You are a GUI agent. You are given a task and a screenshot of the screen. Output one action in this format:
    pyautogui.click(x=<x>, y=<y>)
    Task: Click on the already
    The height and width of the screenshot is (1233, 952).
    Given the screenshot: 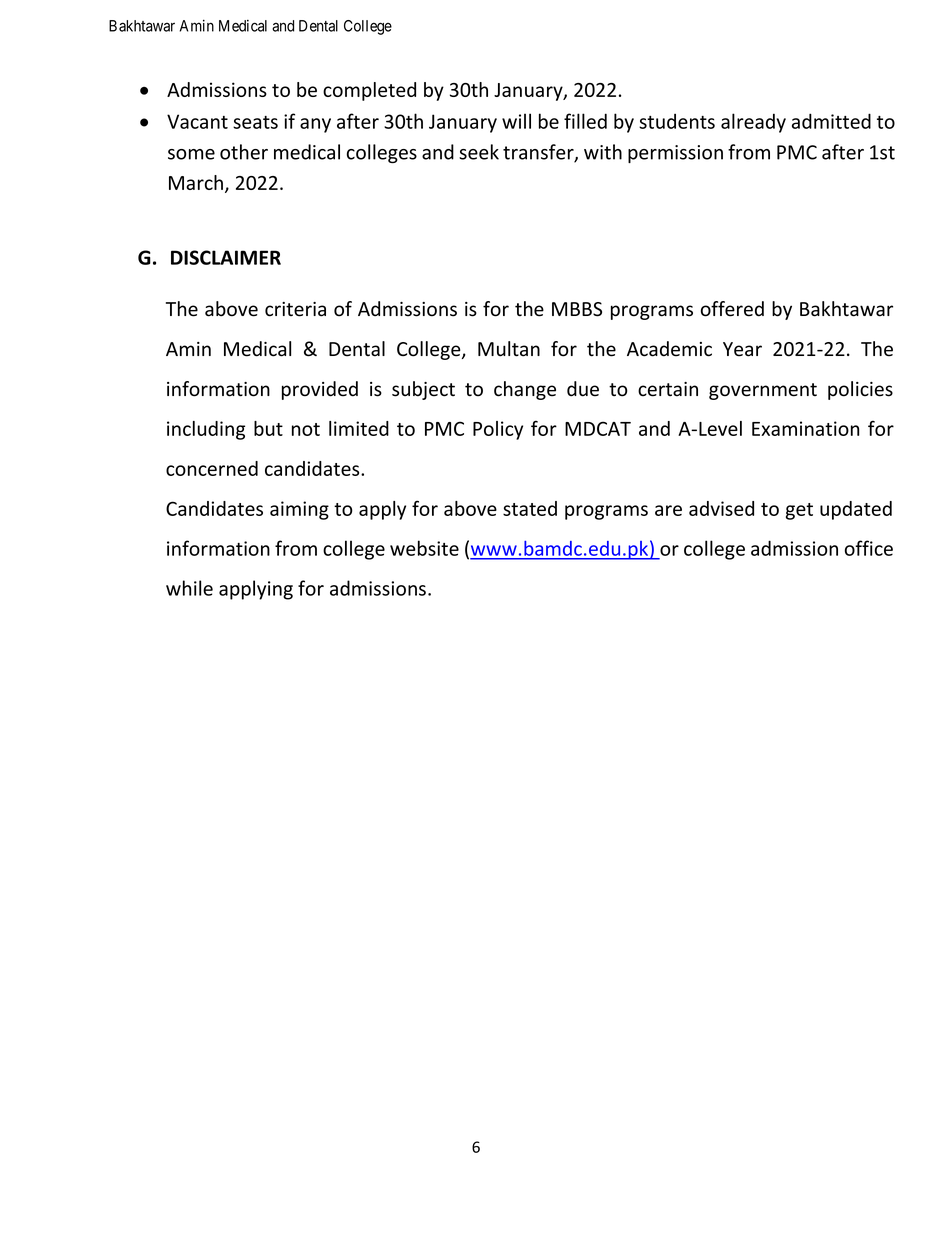 What is the action you would take?
    pyautogui.click(x=753, y=123)
